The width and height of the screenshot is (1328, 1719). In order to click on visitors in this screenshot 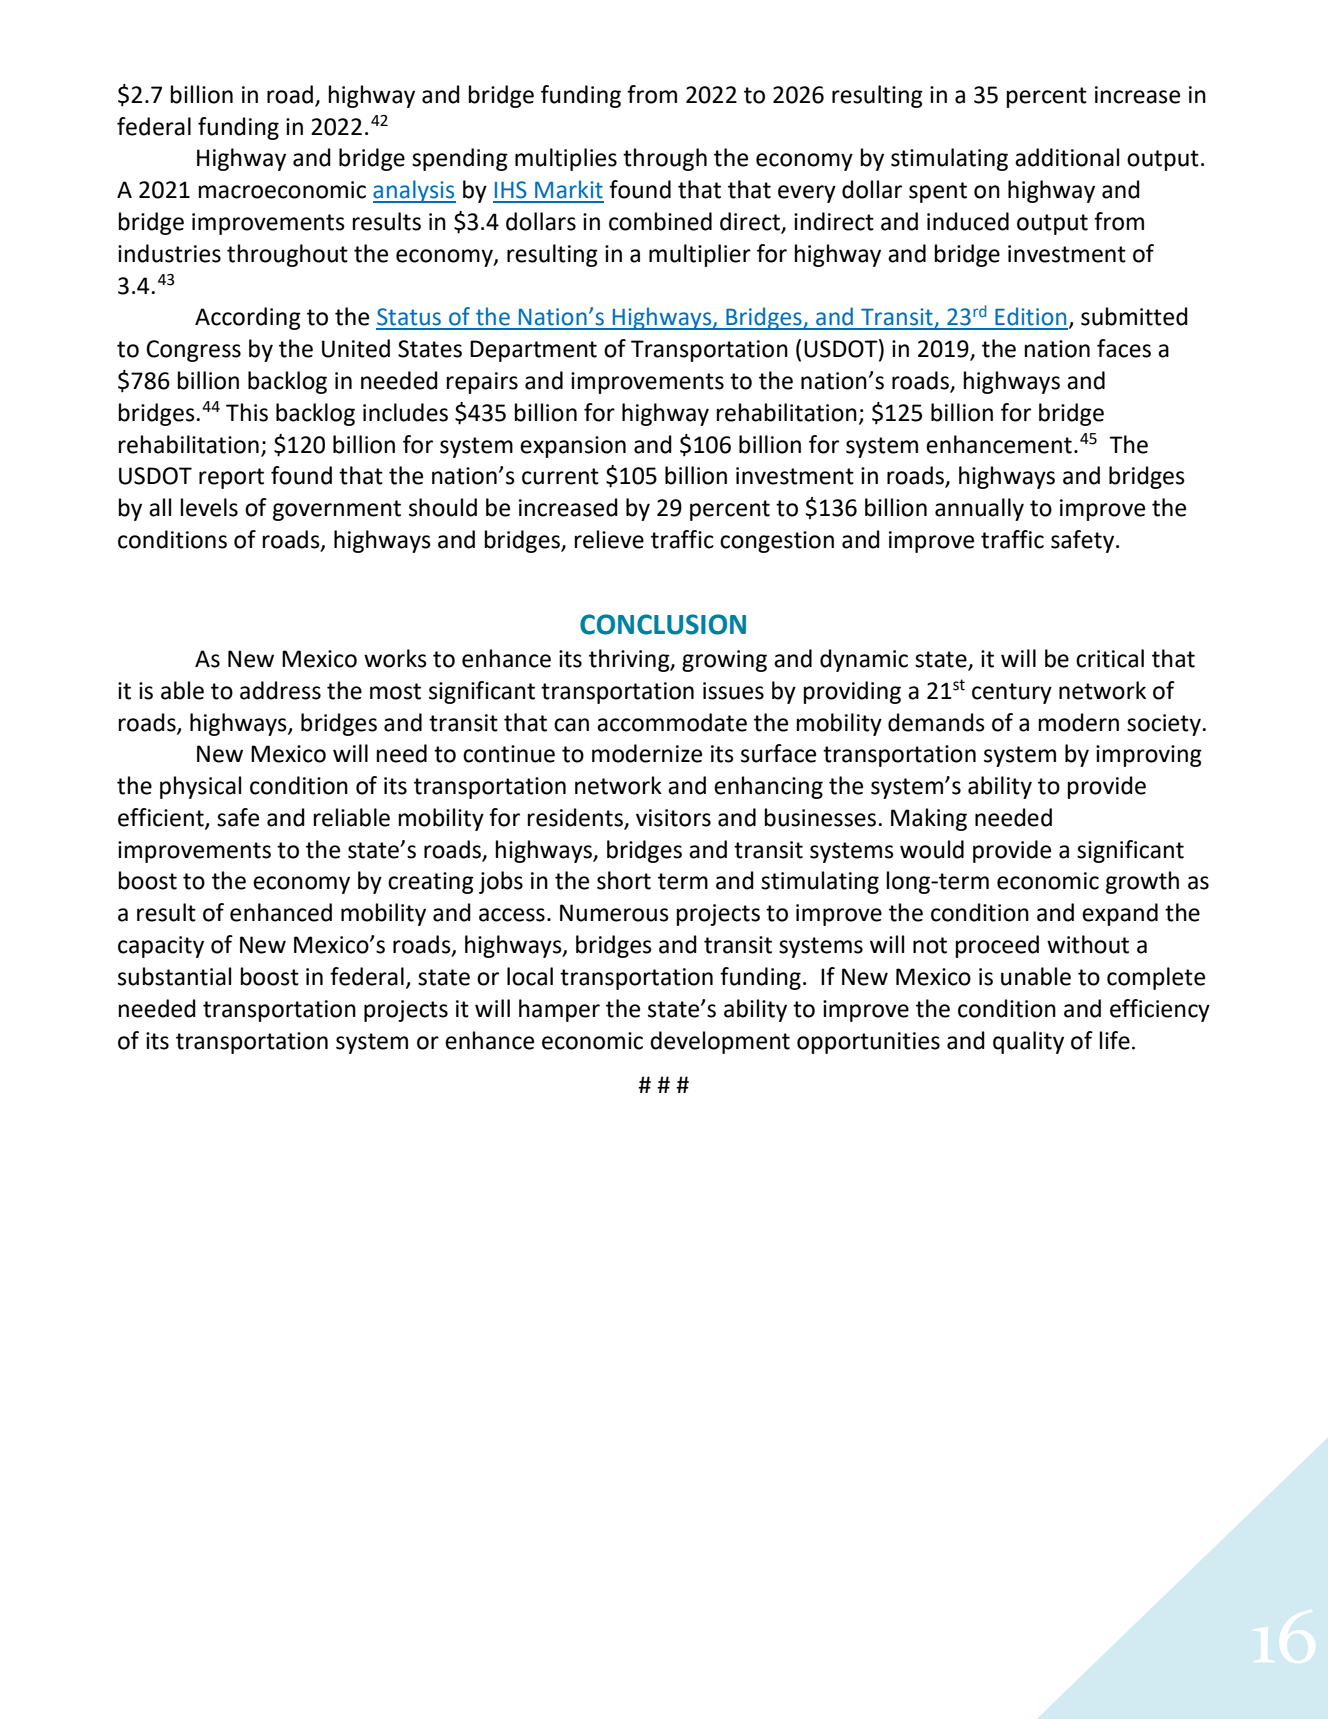, I will do `click(673, 818)`.
